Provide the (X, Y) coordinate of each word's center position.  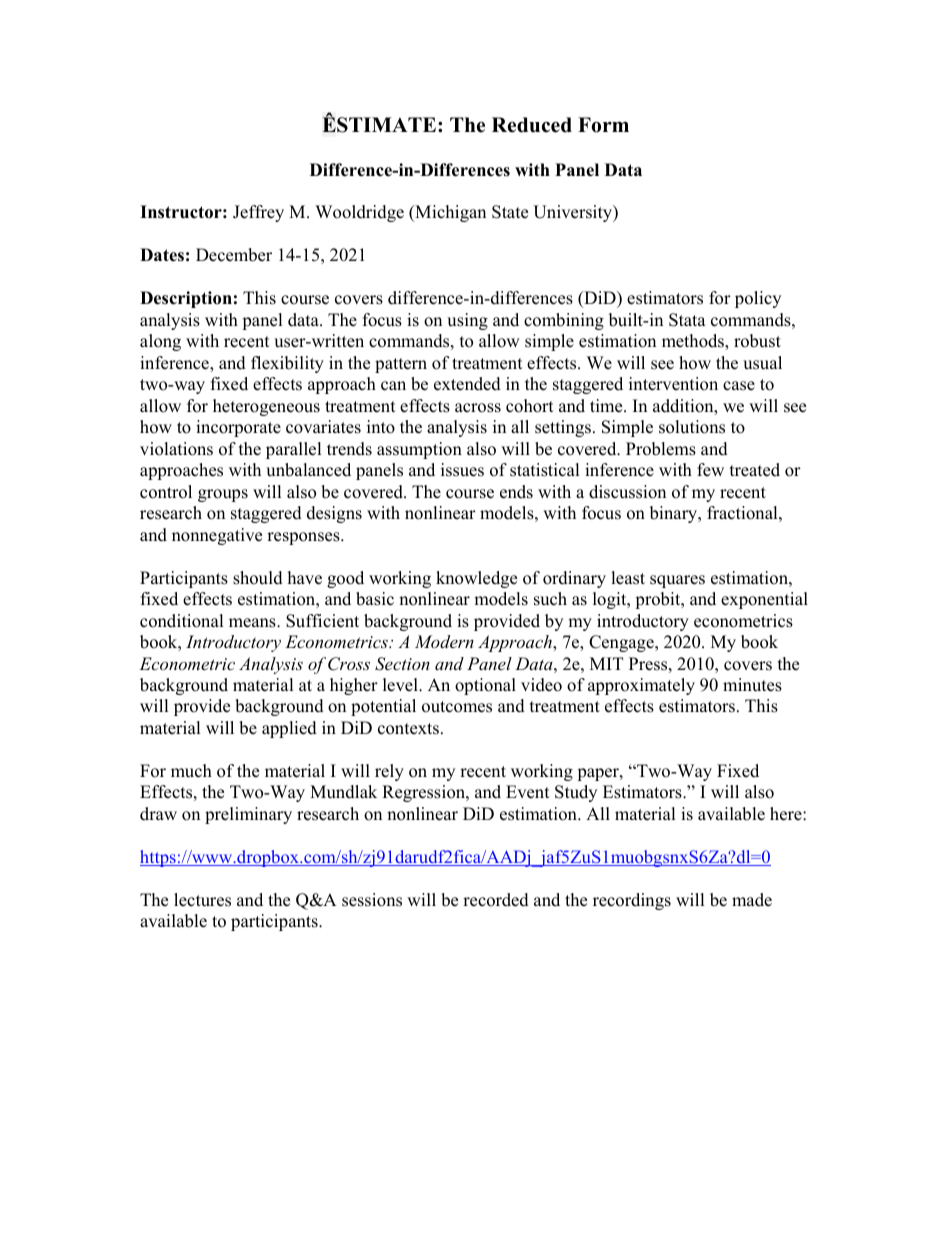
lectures (202, 900)
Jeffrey (258, 213)
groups (223, 495)
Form (603, 125)
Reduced (532, 125)
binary (675, 514)
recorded (496, 900)
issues (462, 470)
